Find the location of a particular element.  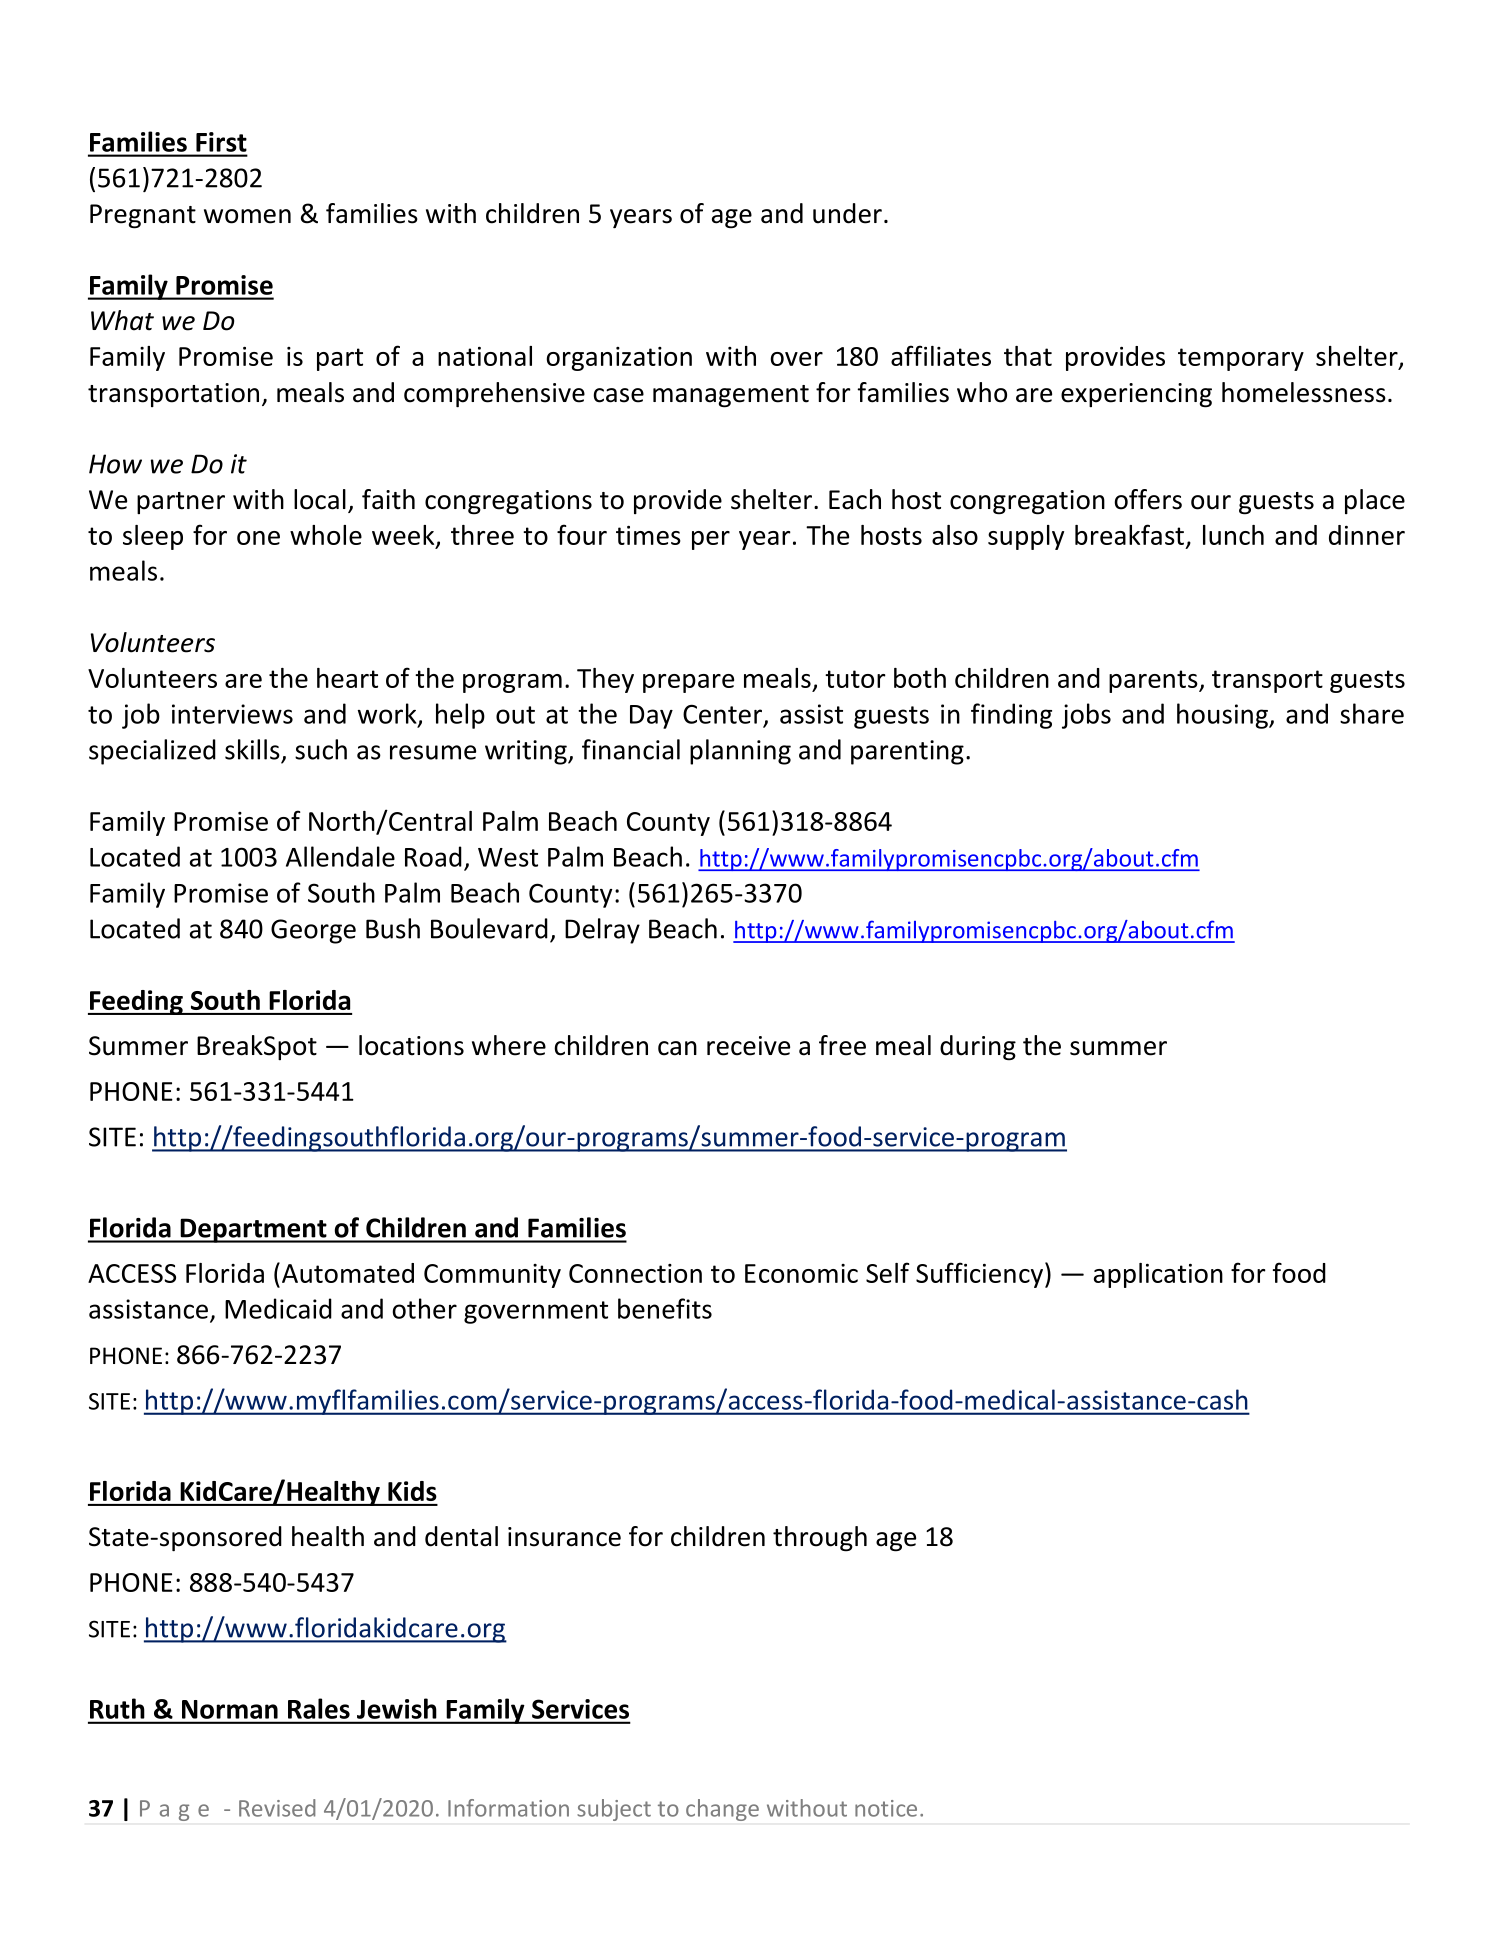

Revised is located at coordinates (277, 1808).
